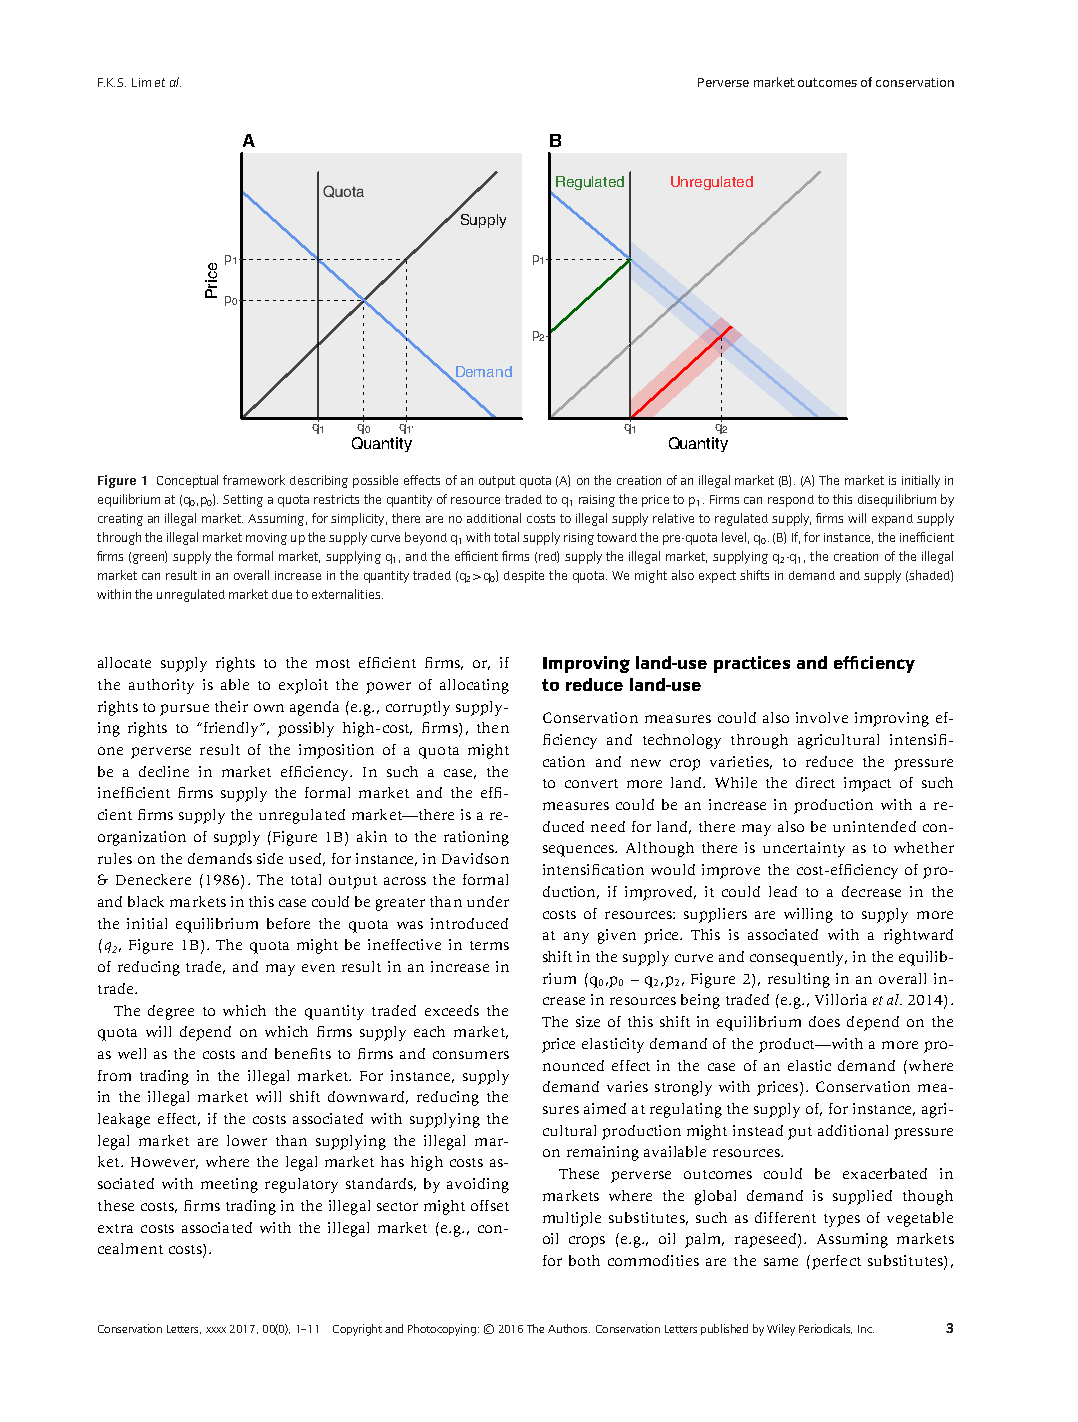  I want to click on possible, so click(375, 481).
